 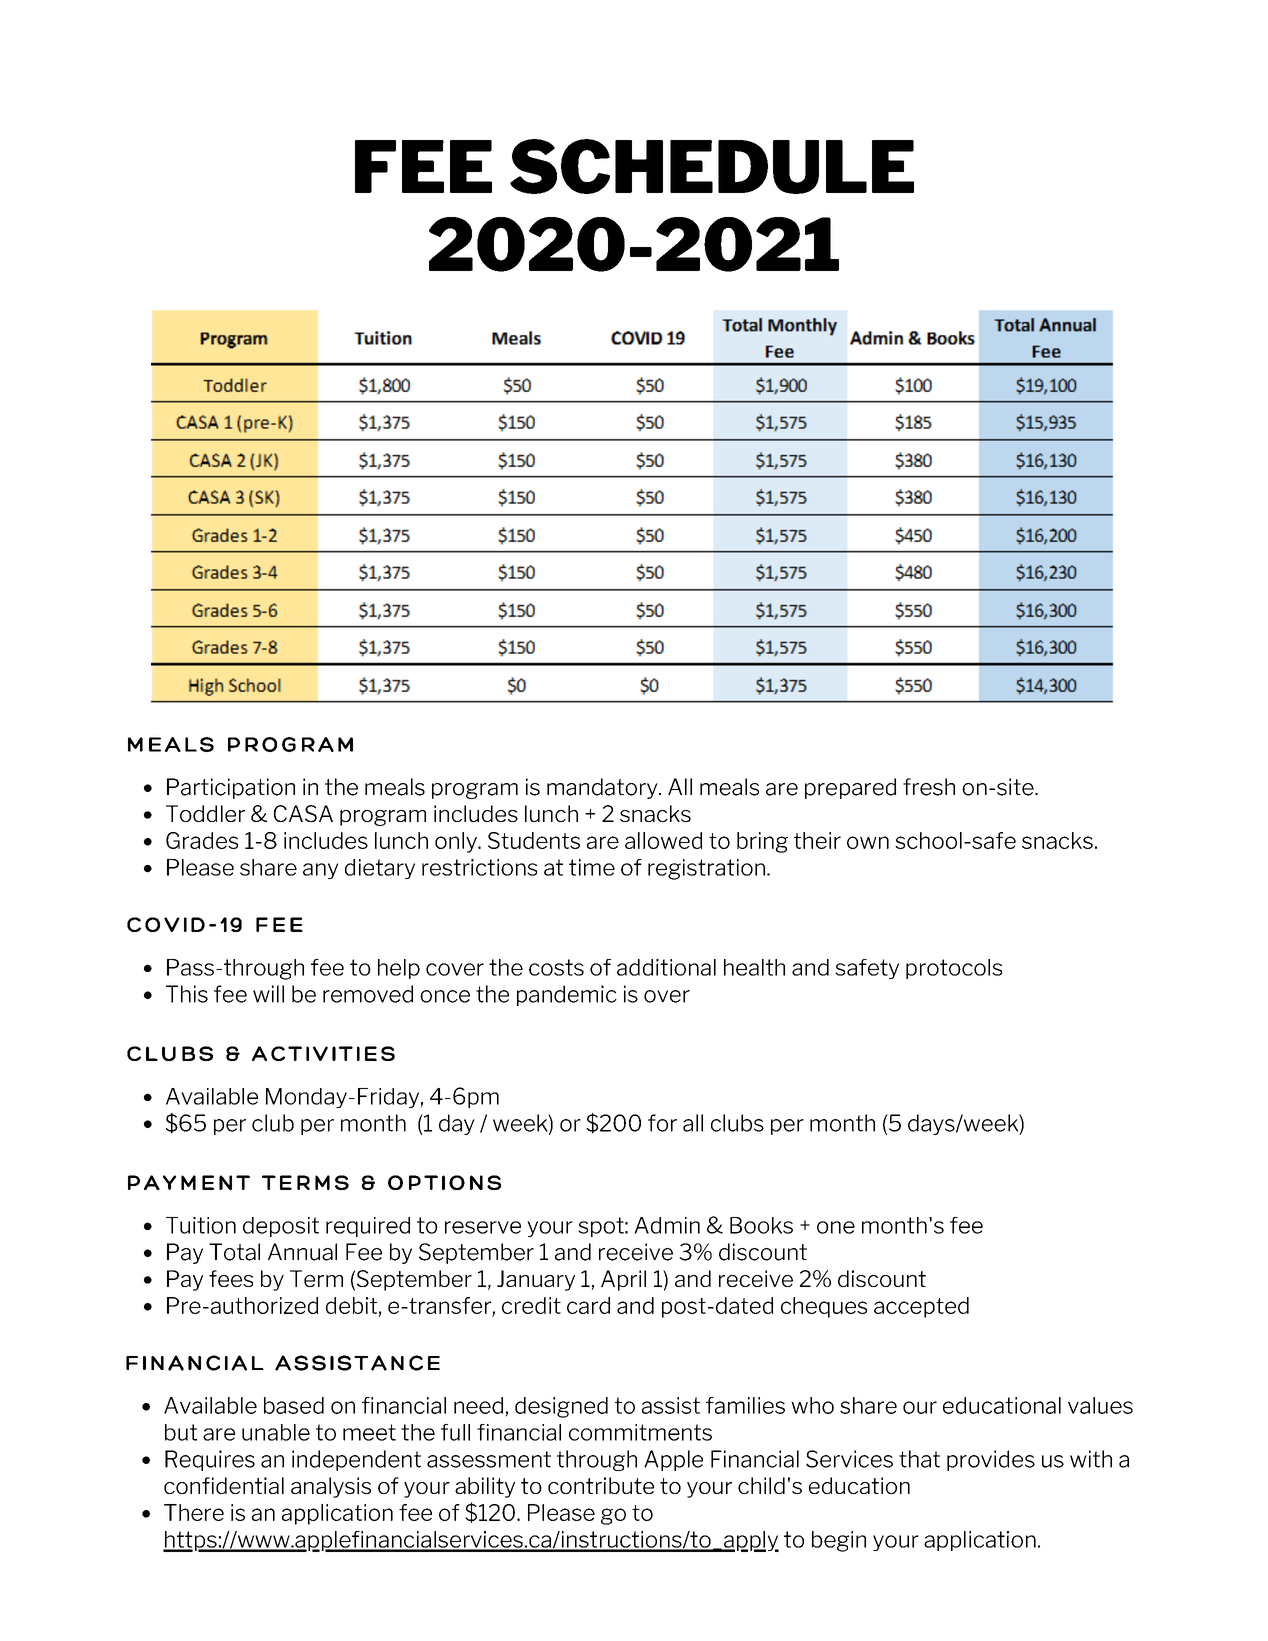 I want to click on fresh, so click(x=929, y=787).
